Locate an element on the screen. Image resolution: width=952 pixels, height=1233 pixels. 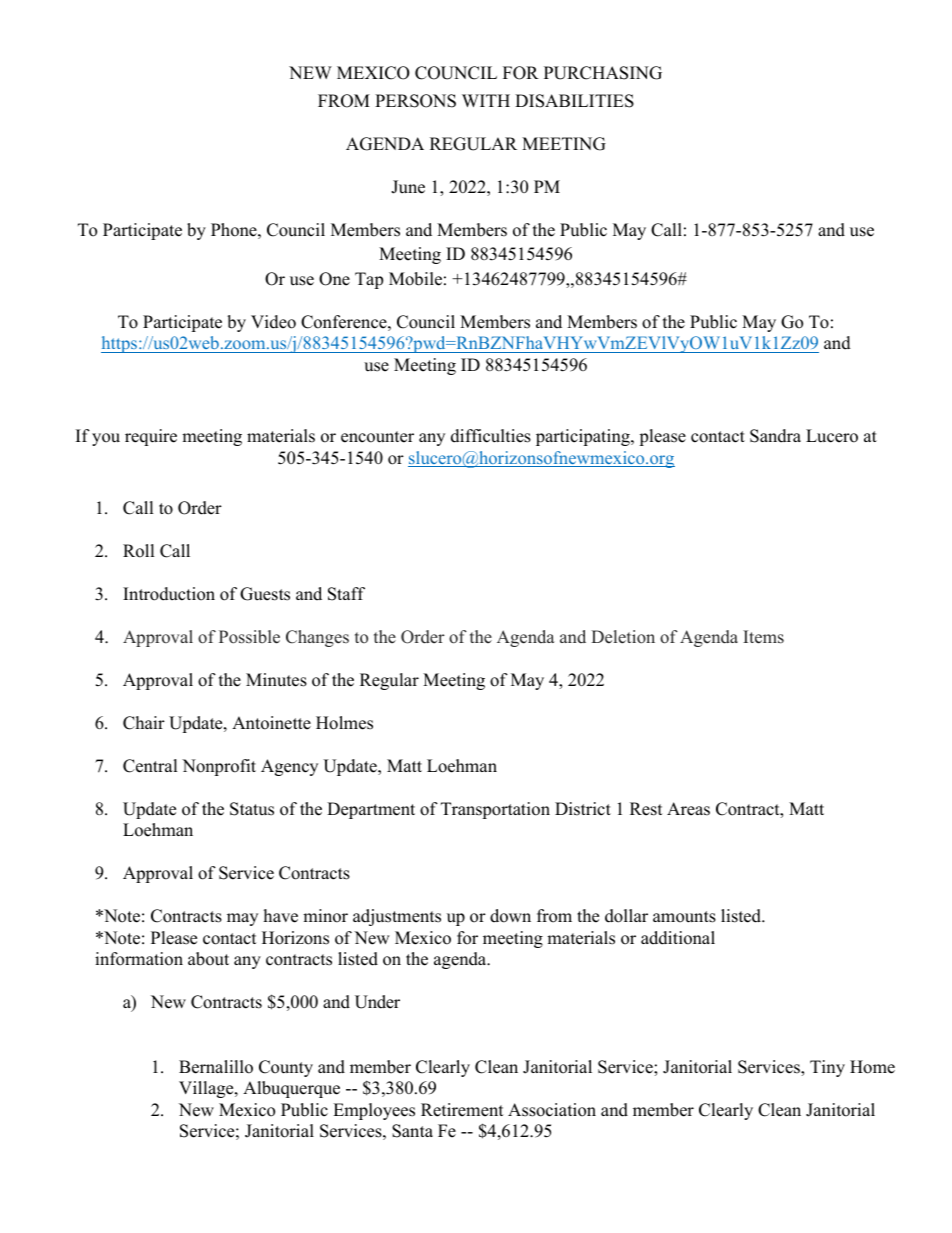
PERSONS is located at coordinates (415, 101).
